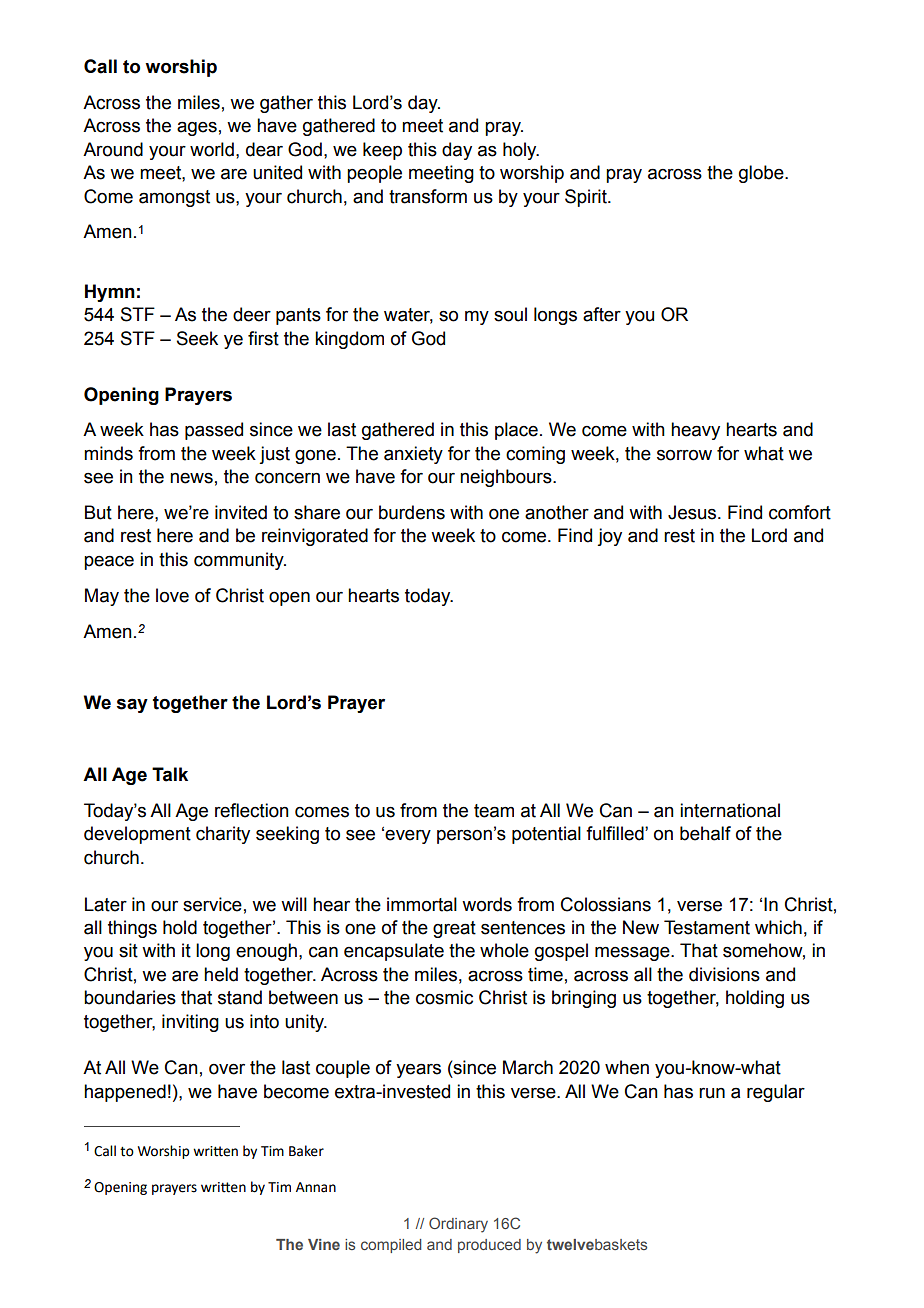  I want to click on international, so click(730, 810).
